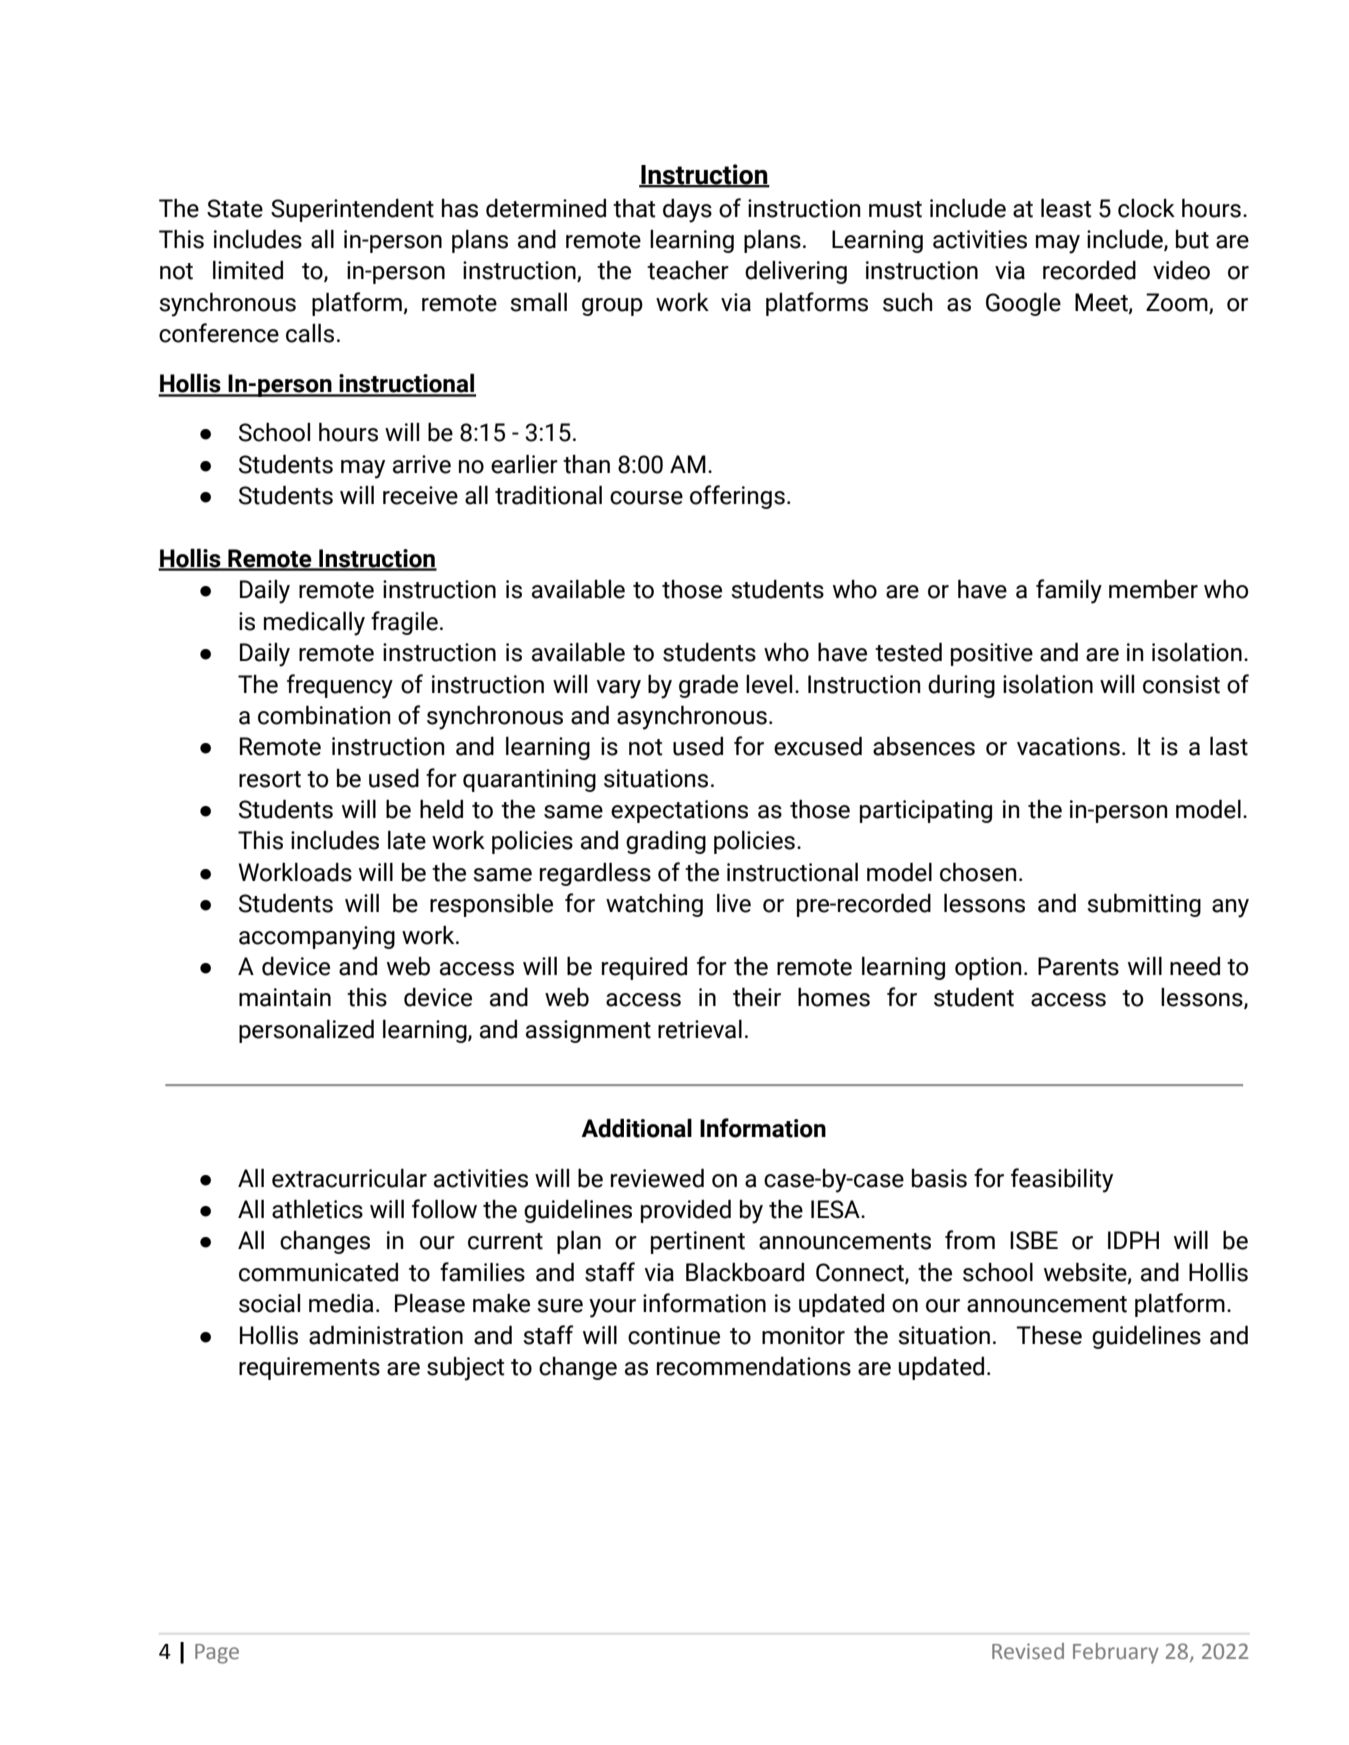 This screenshot has height=1745, width=1349. I want to click on clock, so click(1146, 208).
